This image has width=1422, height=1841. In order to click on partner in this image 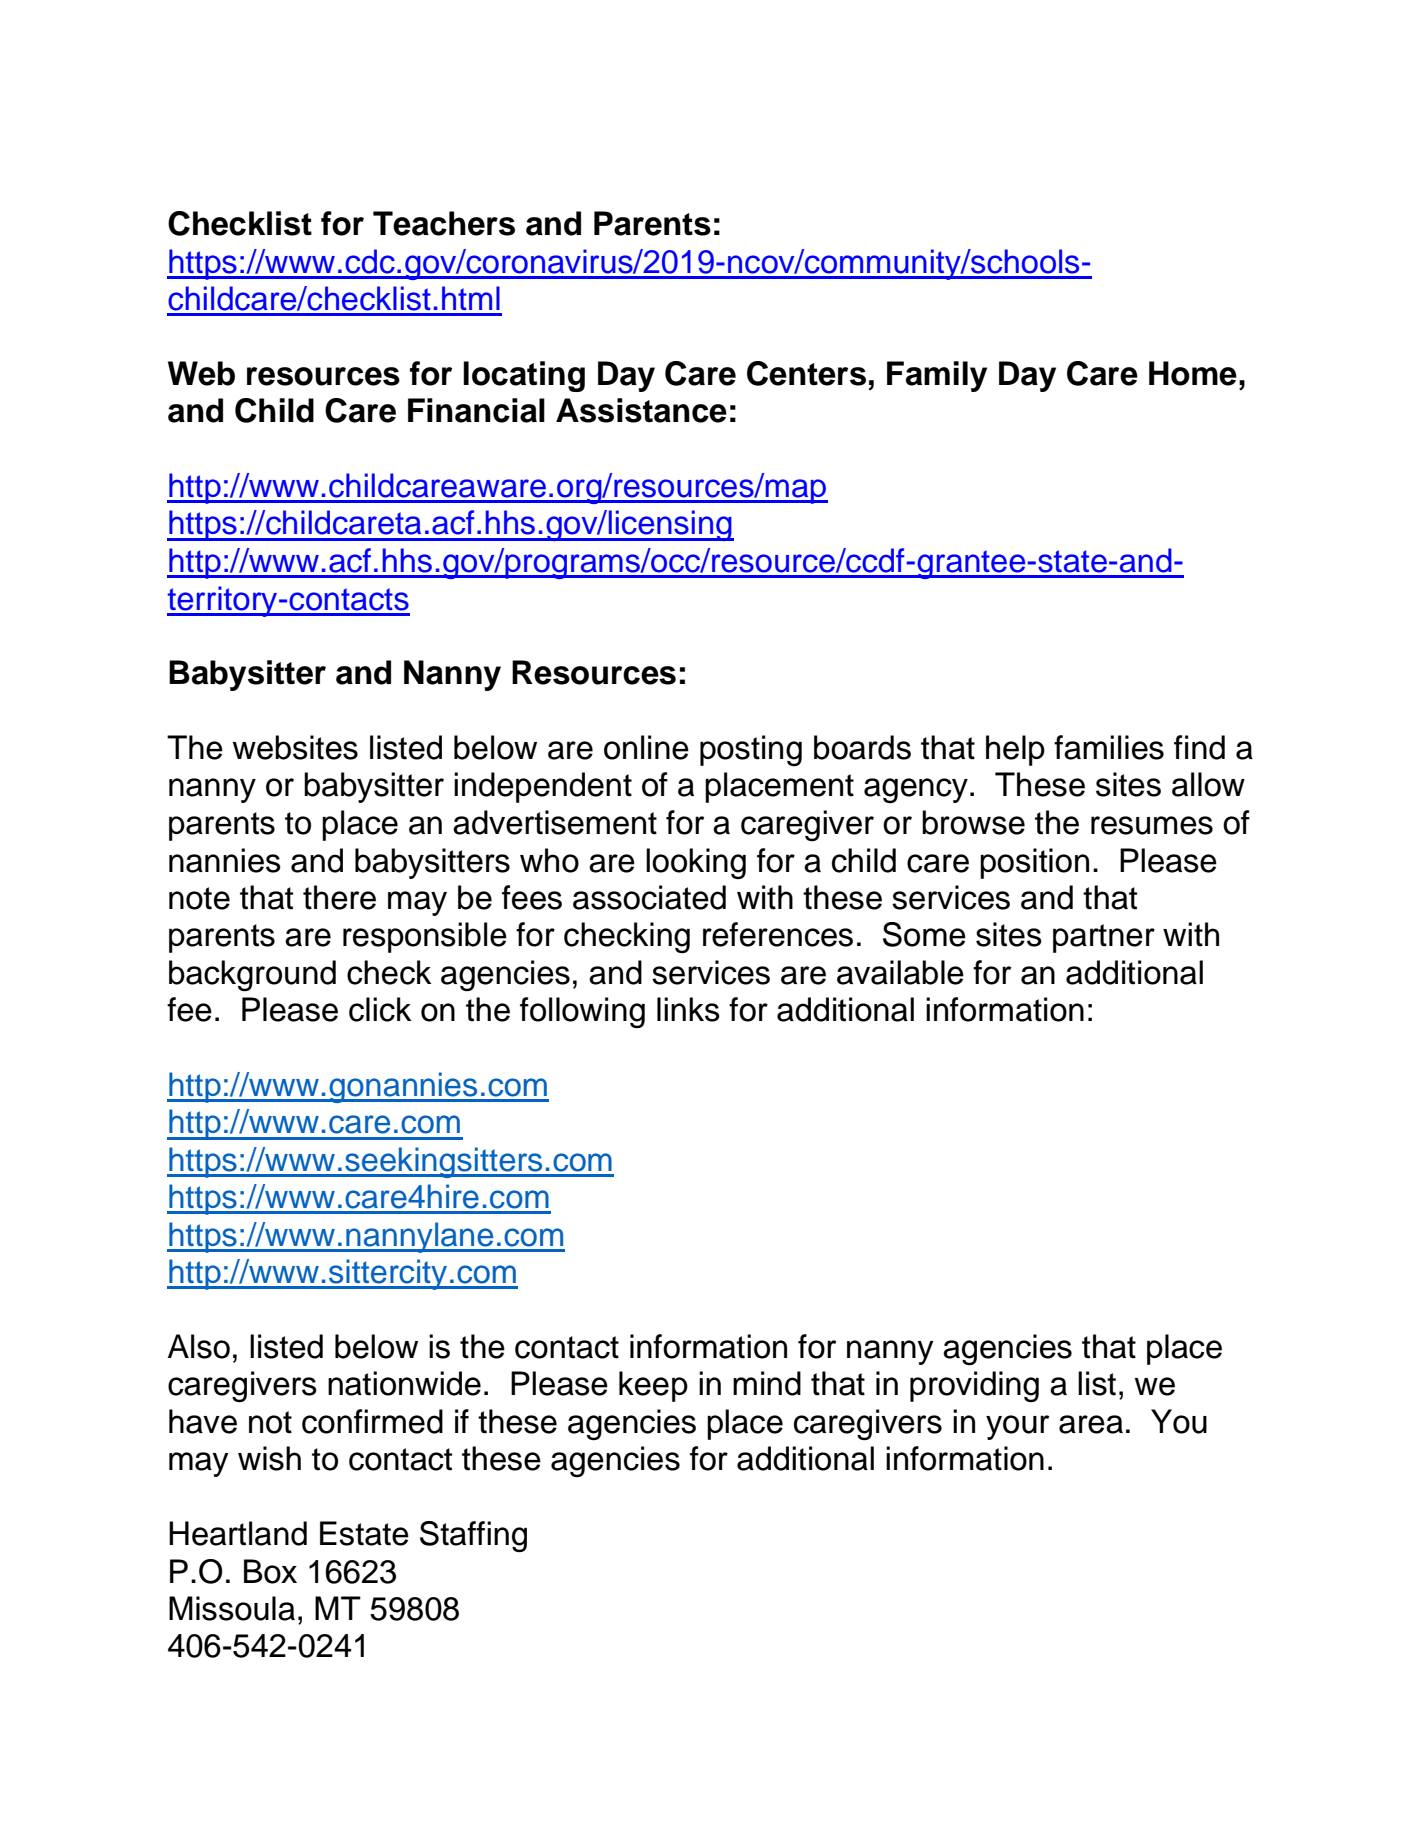, I will do `click(1104, 938)`.
